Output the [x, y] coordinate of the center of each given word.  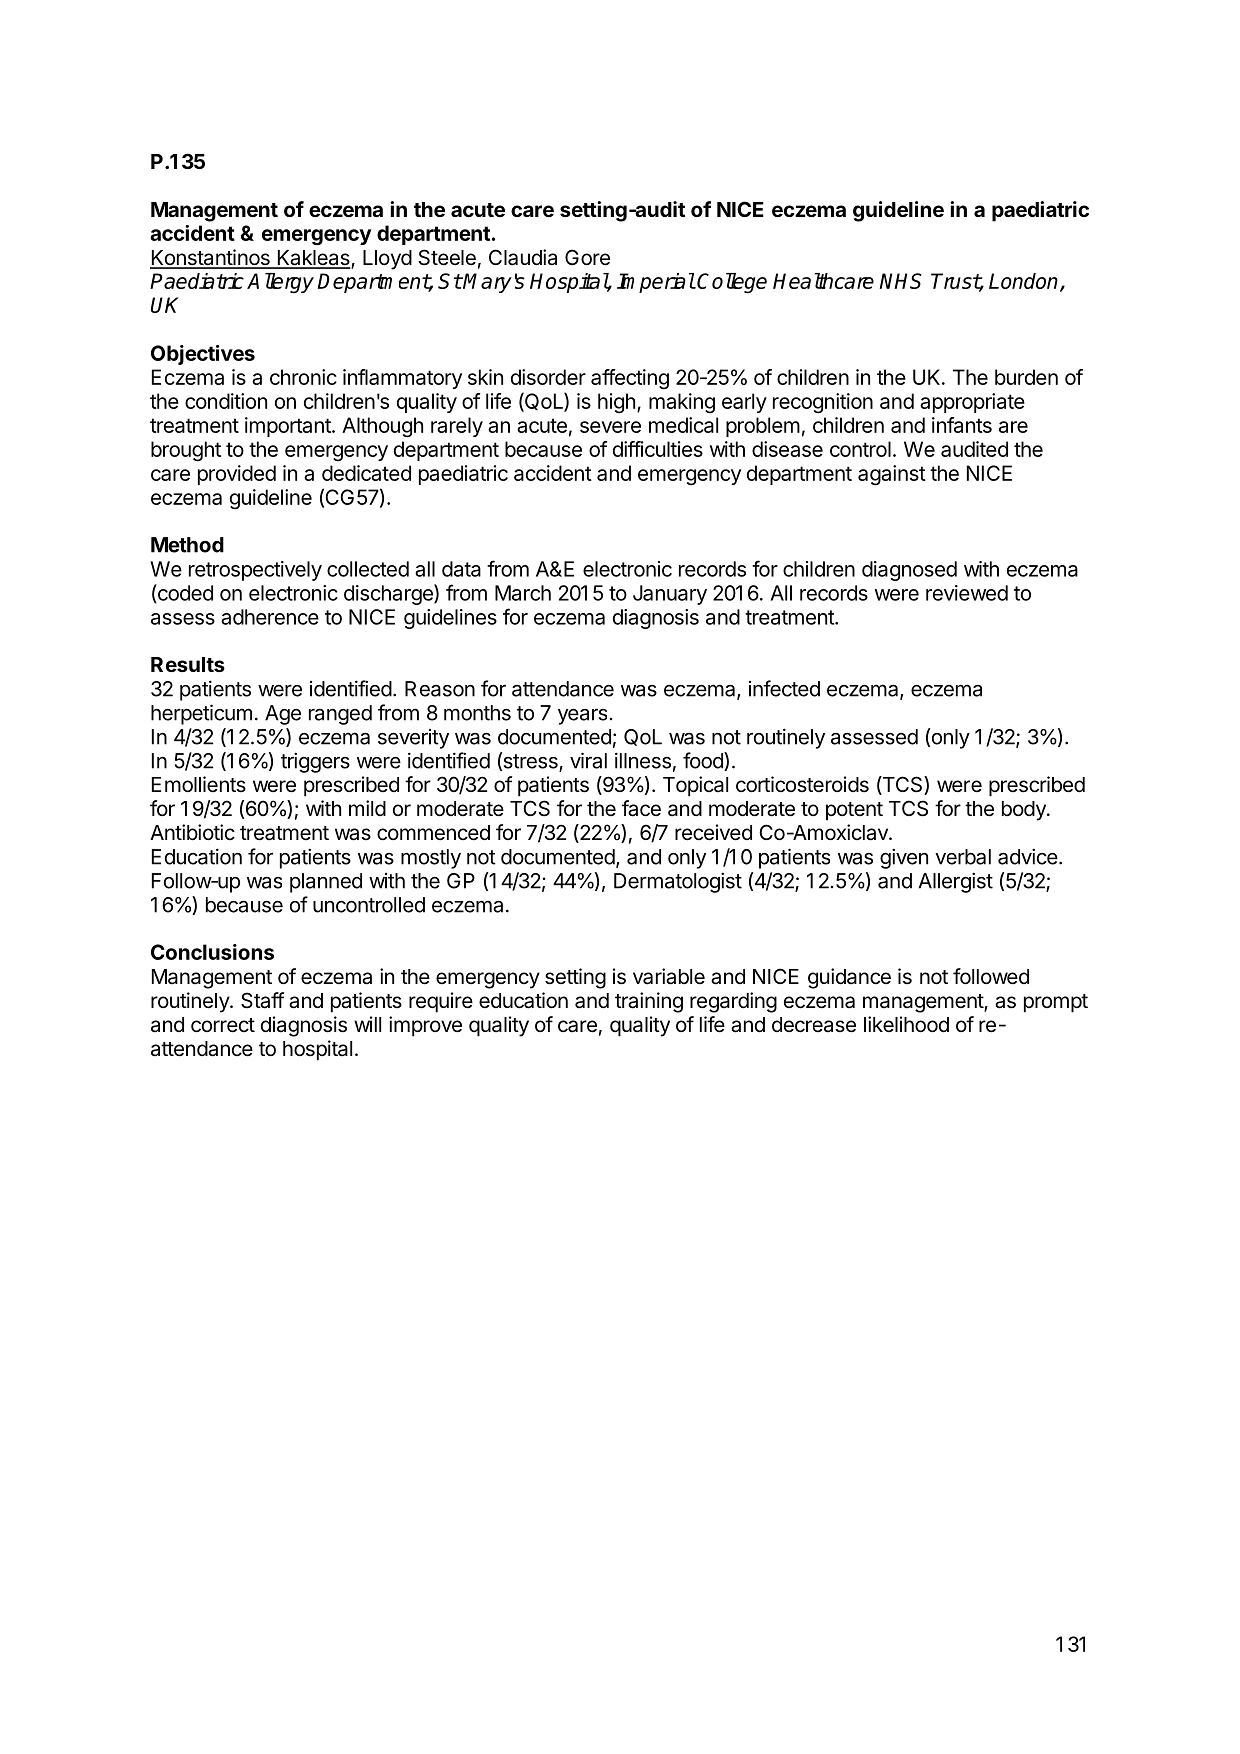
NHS [901, 281]
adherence [270, 617]
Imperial [656, 283]
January [670, 595]
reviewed [967, 593]
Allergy [280, 283]
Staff [262, 1000]
